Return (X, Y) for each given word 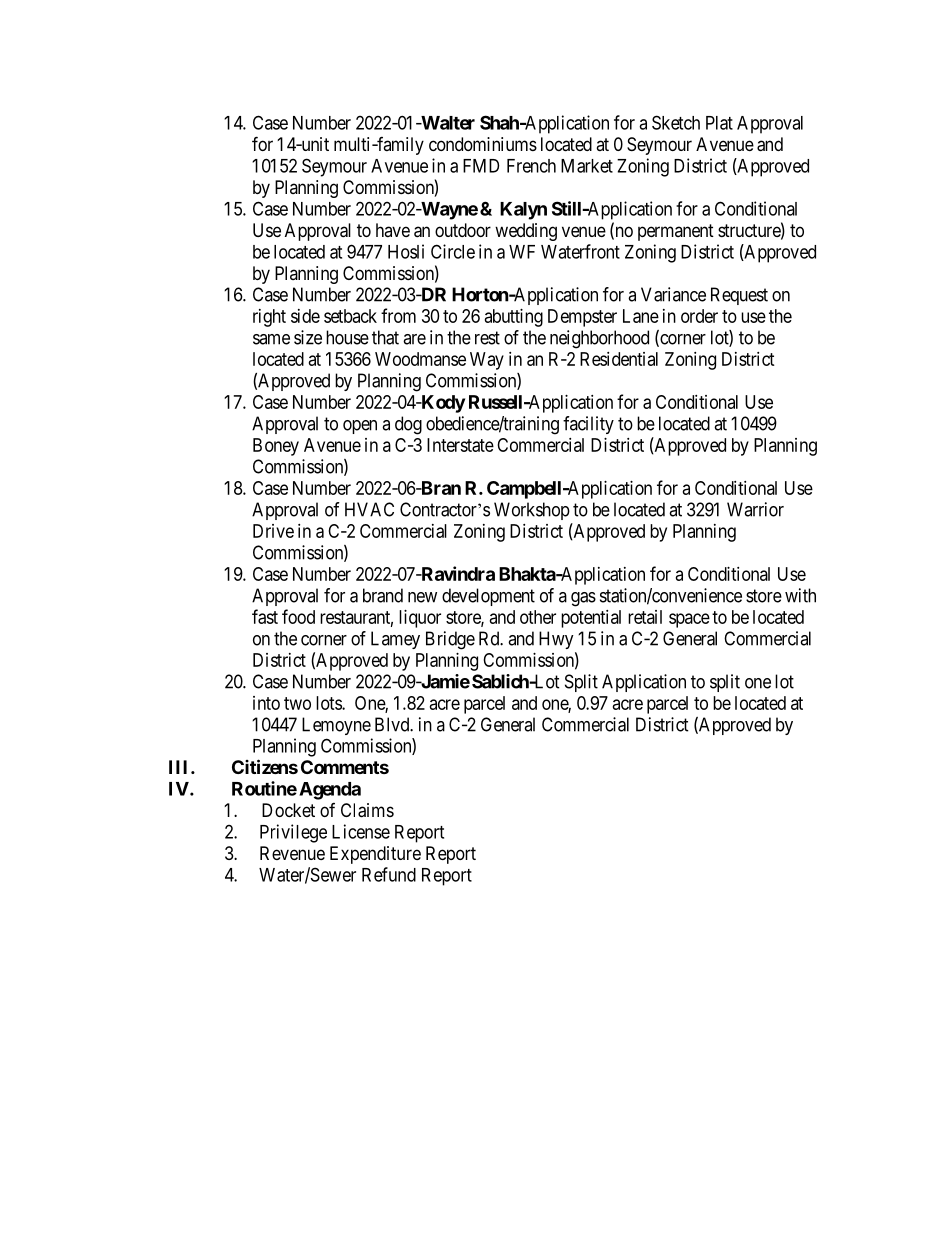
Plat (719, 123)
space (689, 620)
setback (350, 316)
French (531, 166)
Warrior (755, 509)
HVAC (369, 509)
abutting (514, 318)
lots (329, 703)
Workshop (532, 511)
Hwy (556, 640)
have (393, 230)
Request (739, 296)
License (361, 831)
